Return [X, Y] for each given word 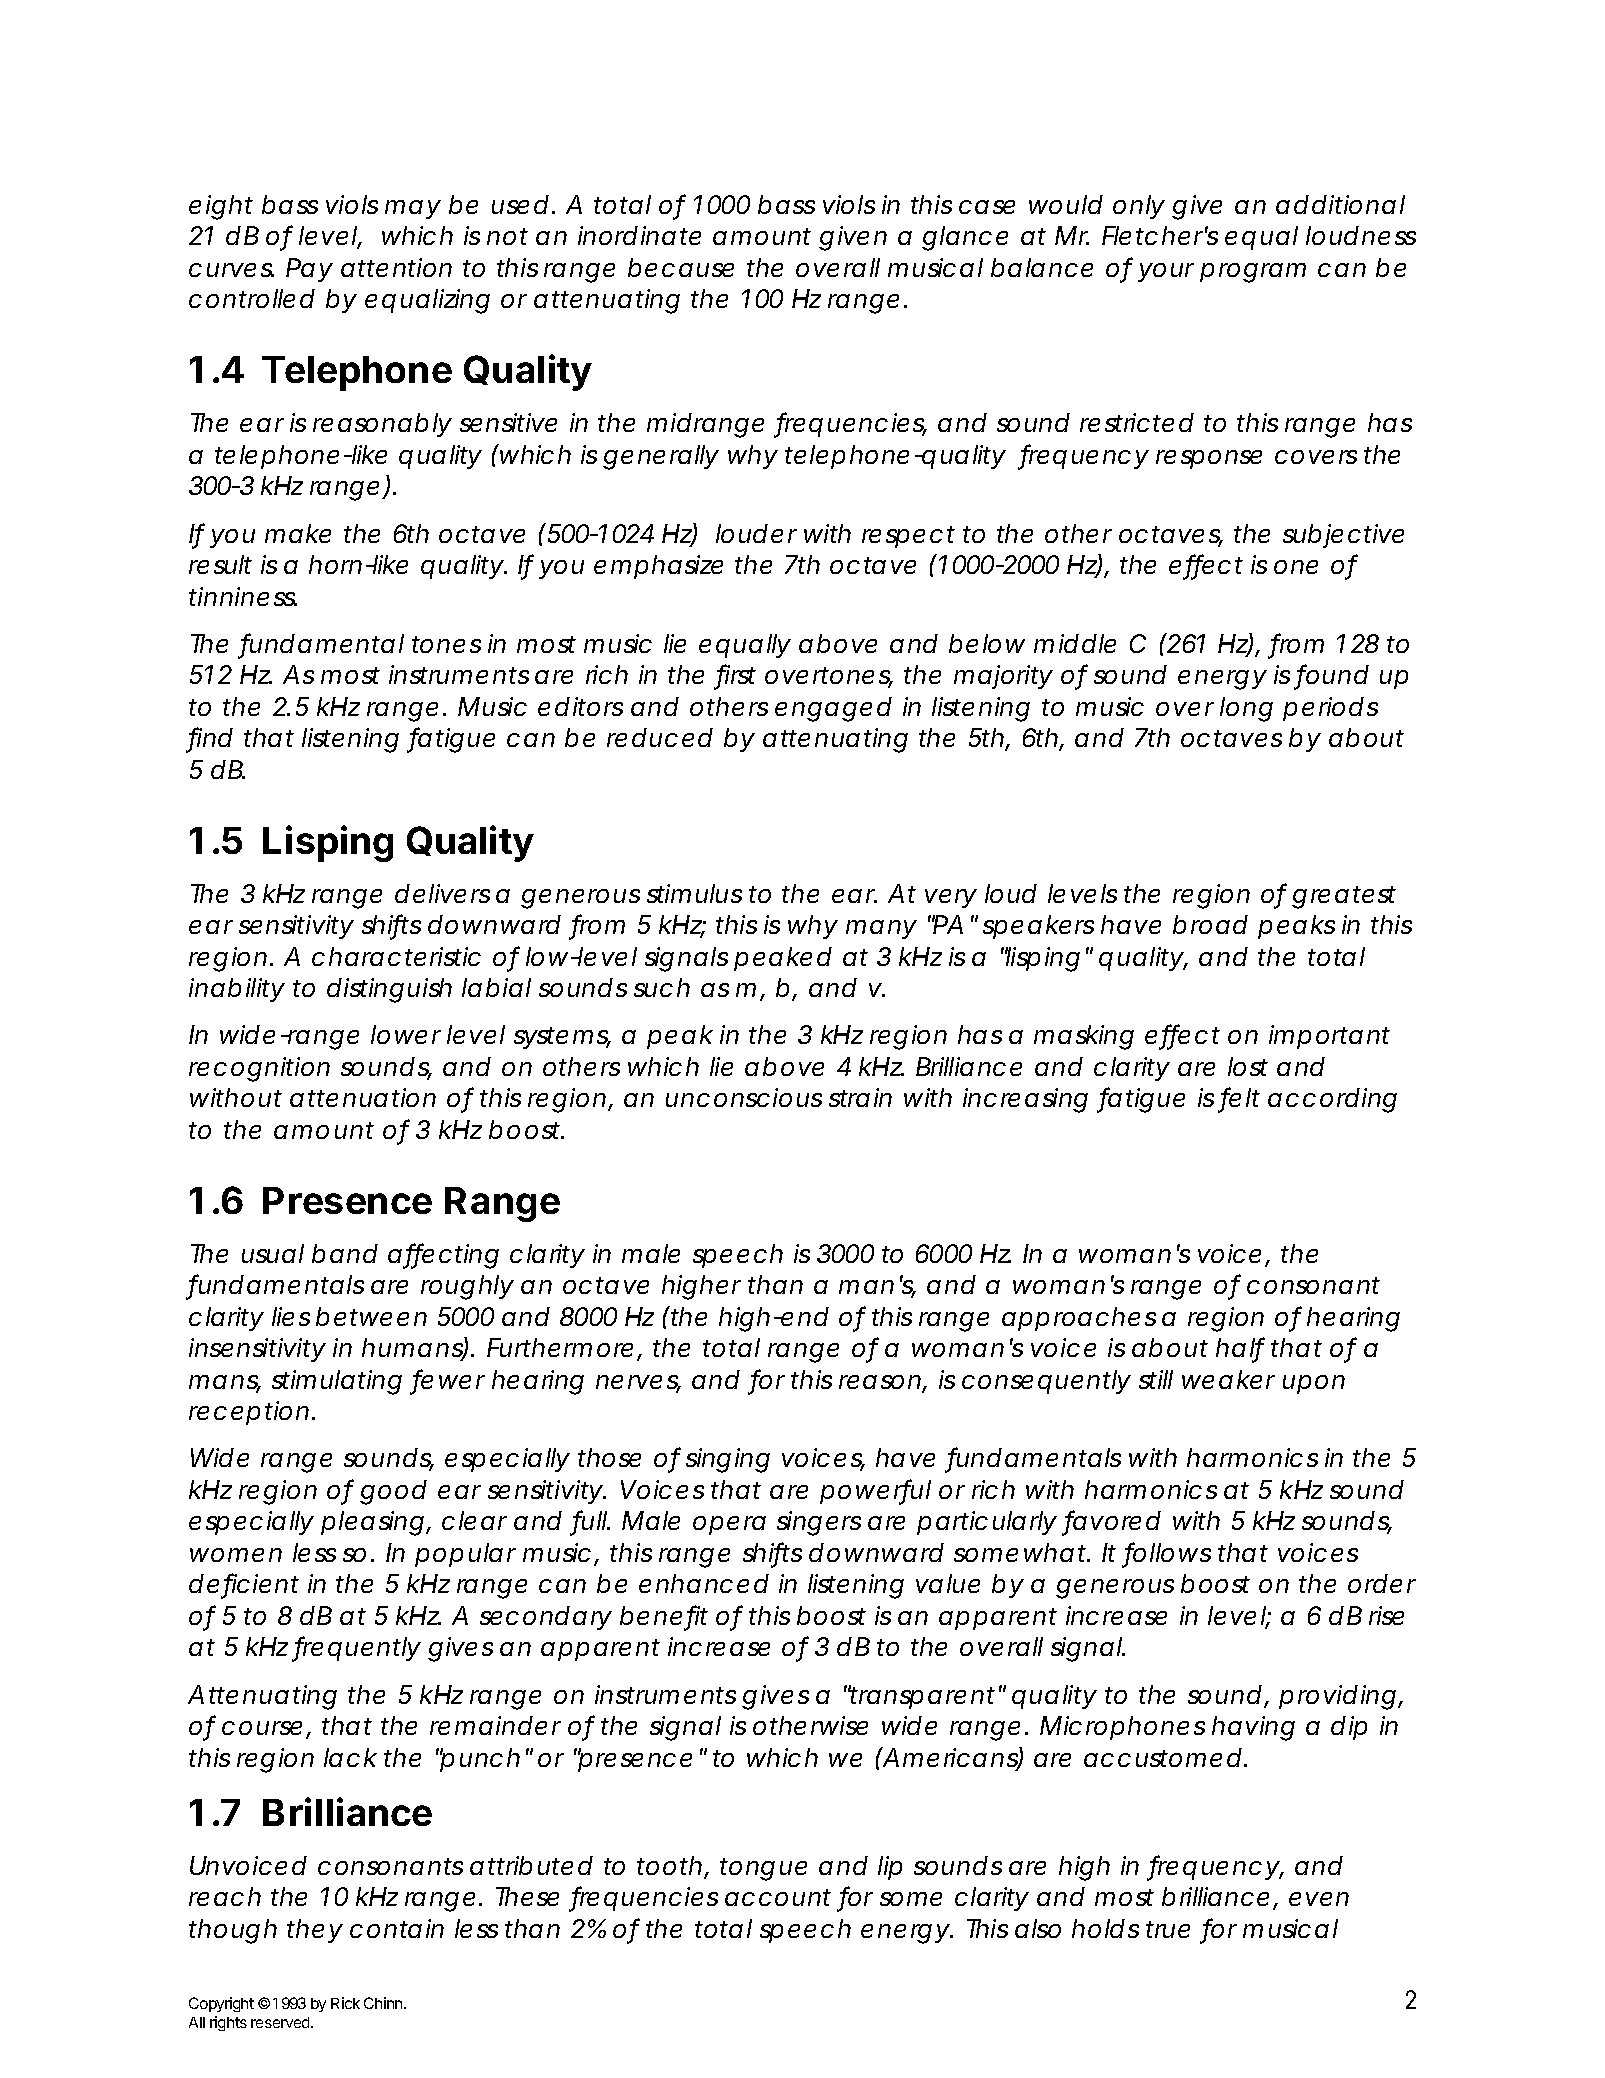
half [1240, 1348]
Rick [345, 2003]
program [1253, 273]
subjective [1343, 536]
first [736, 675]
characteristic [396, 956]
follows [1168, 1553]
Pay [309, 270]
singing [728, 1460]
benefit [664, 1616]
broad [1210, 924]
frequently [357, 1649]
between [371, 1316]
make [298, 533]
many [881, 929]
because [681, 267]
